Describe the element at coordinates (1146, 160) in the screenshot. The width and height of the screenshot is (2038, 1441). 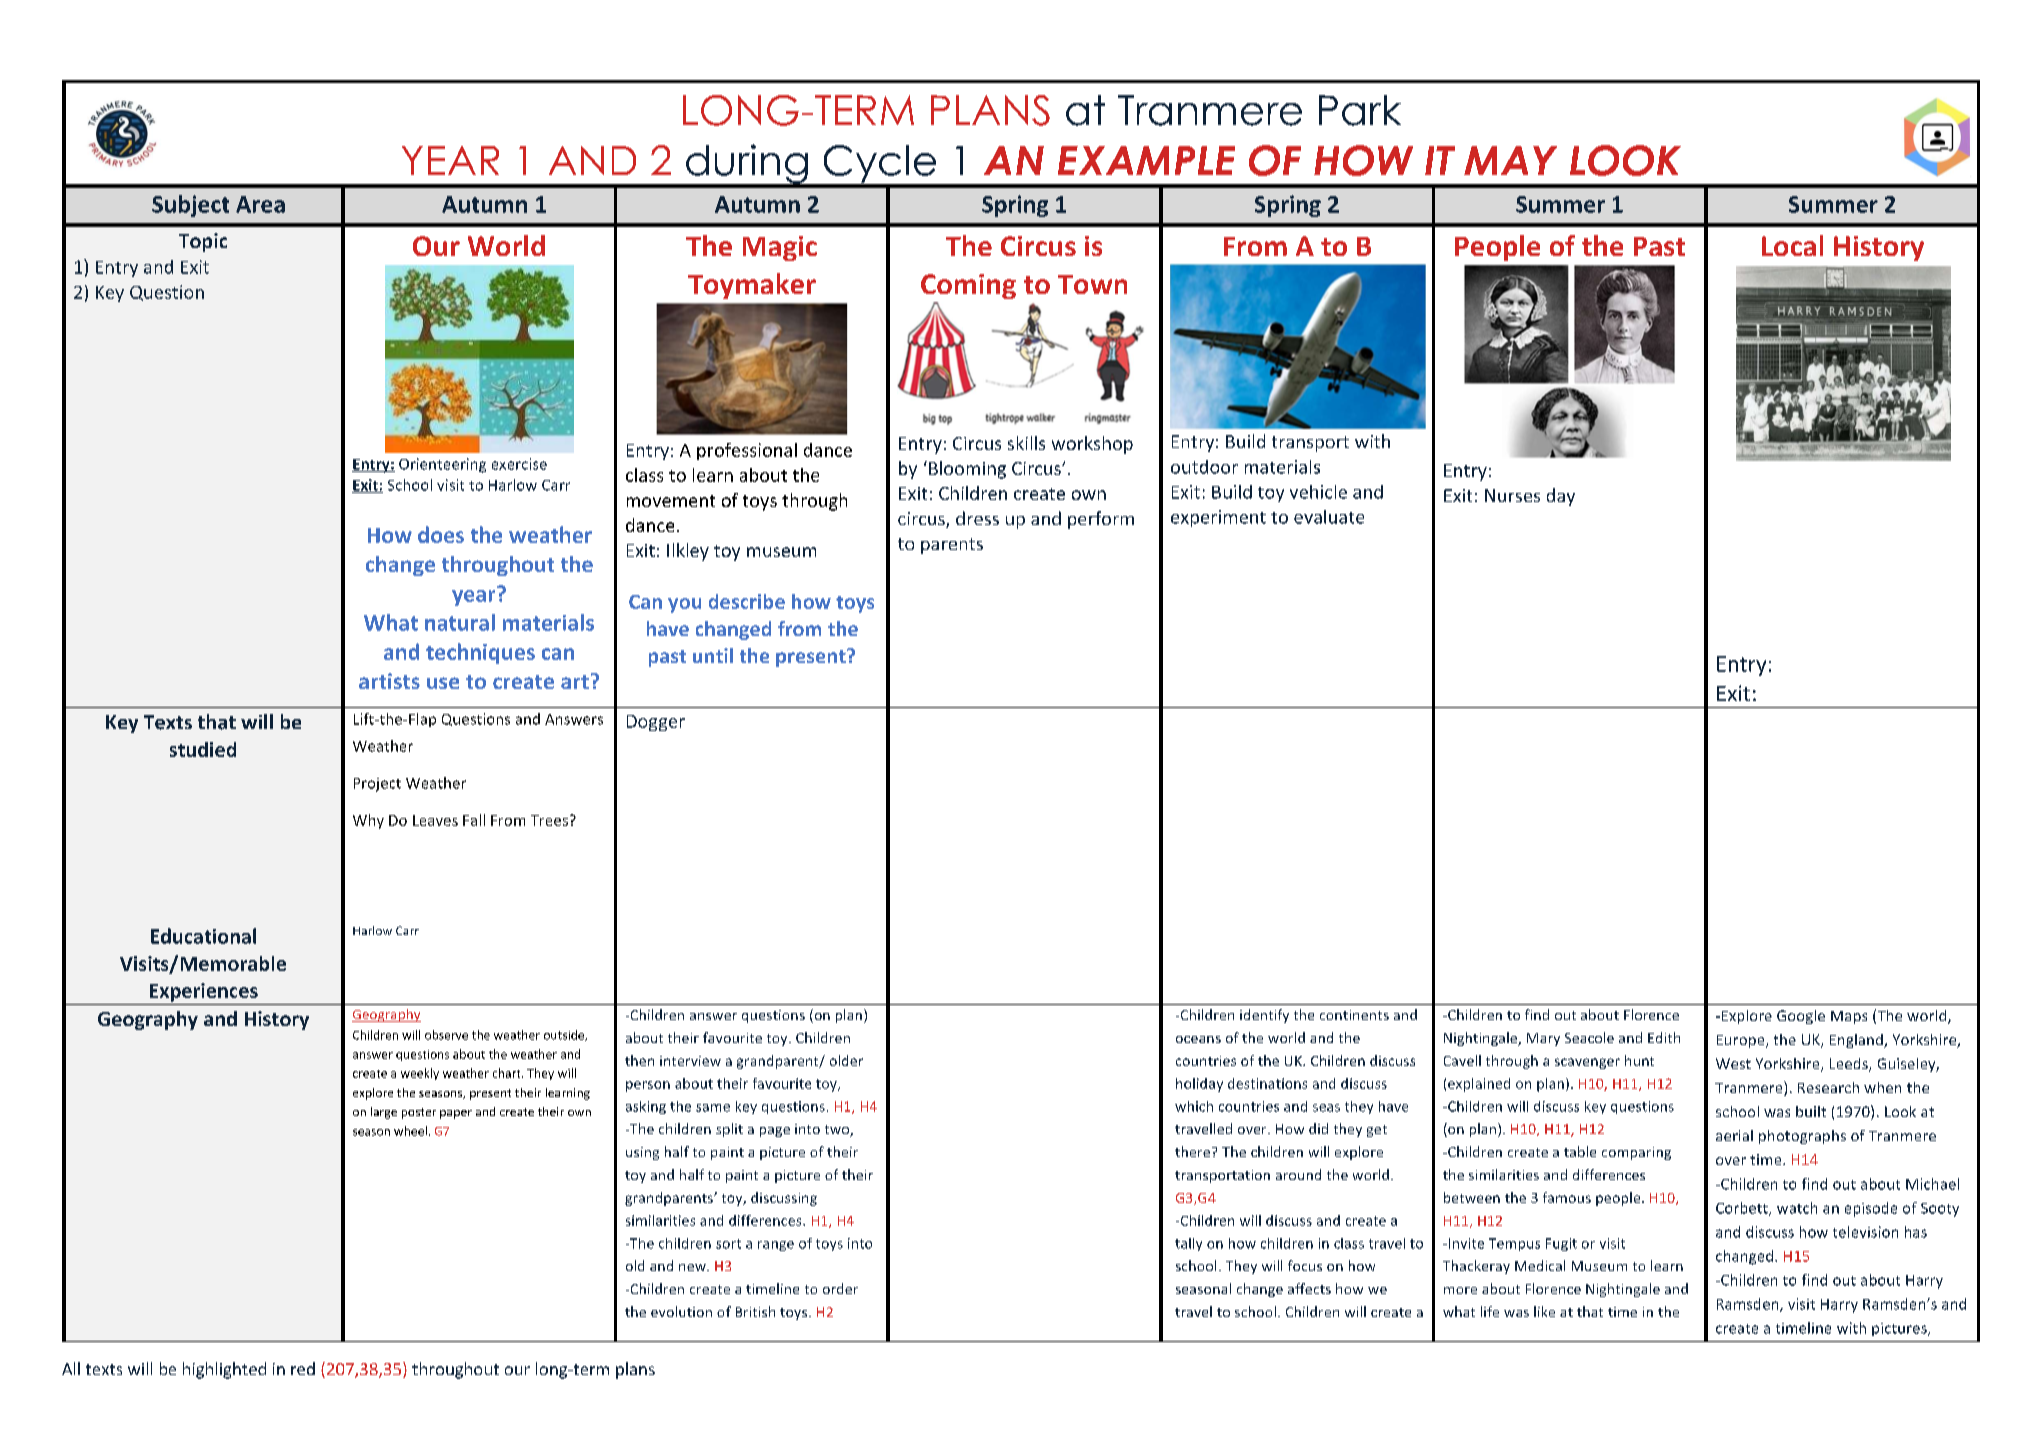
I see `EXAMPLE` at that location.
